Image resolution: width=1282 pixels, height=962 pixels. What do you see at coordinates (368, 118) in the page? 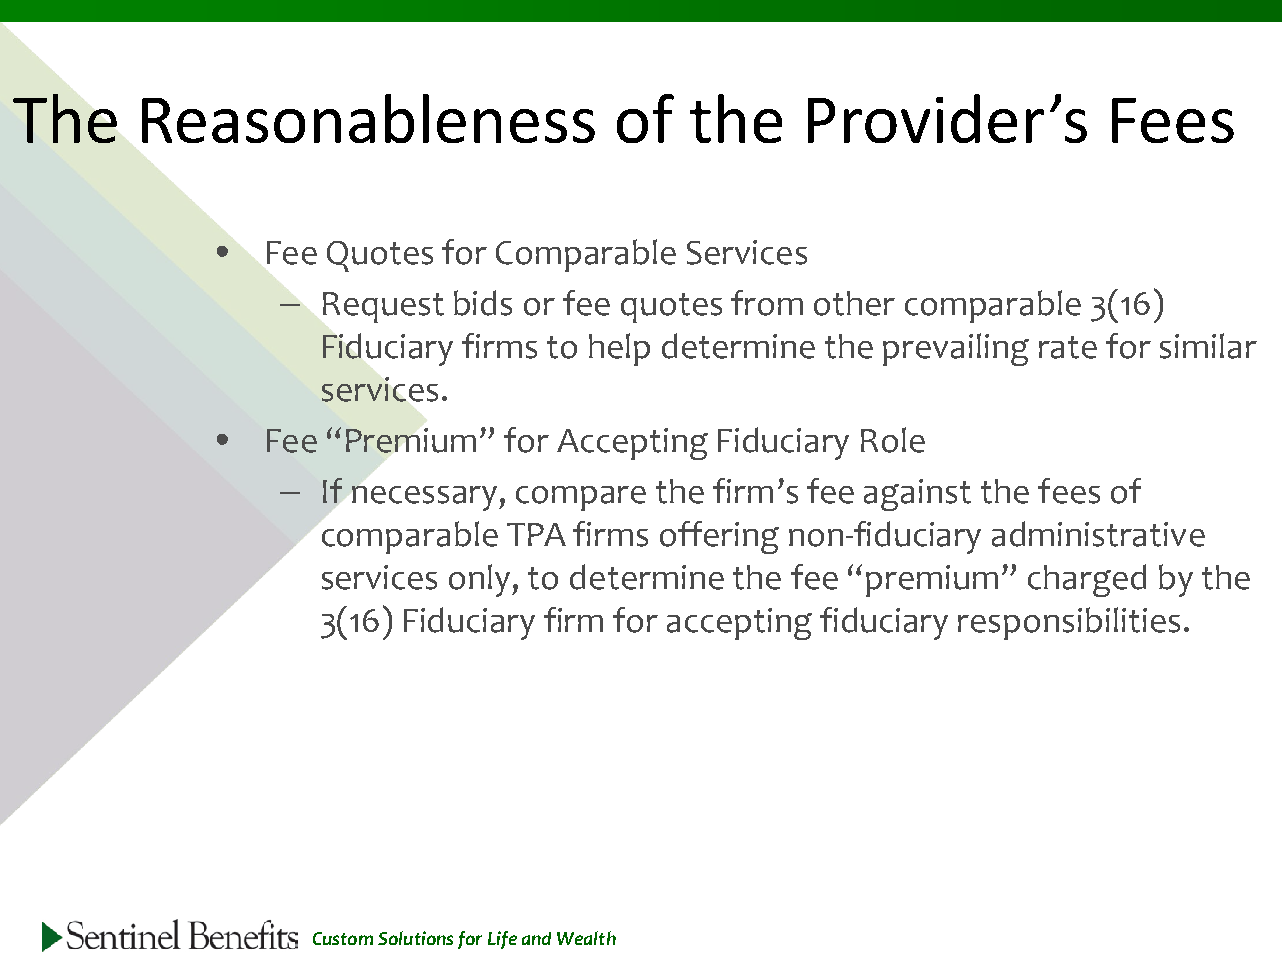
I see `Reasonableness` at bounding box center [368, 118].
